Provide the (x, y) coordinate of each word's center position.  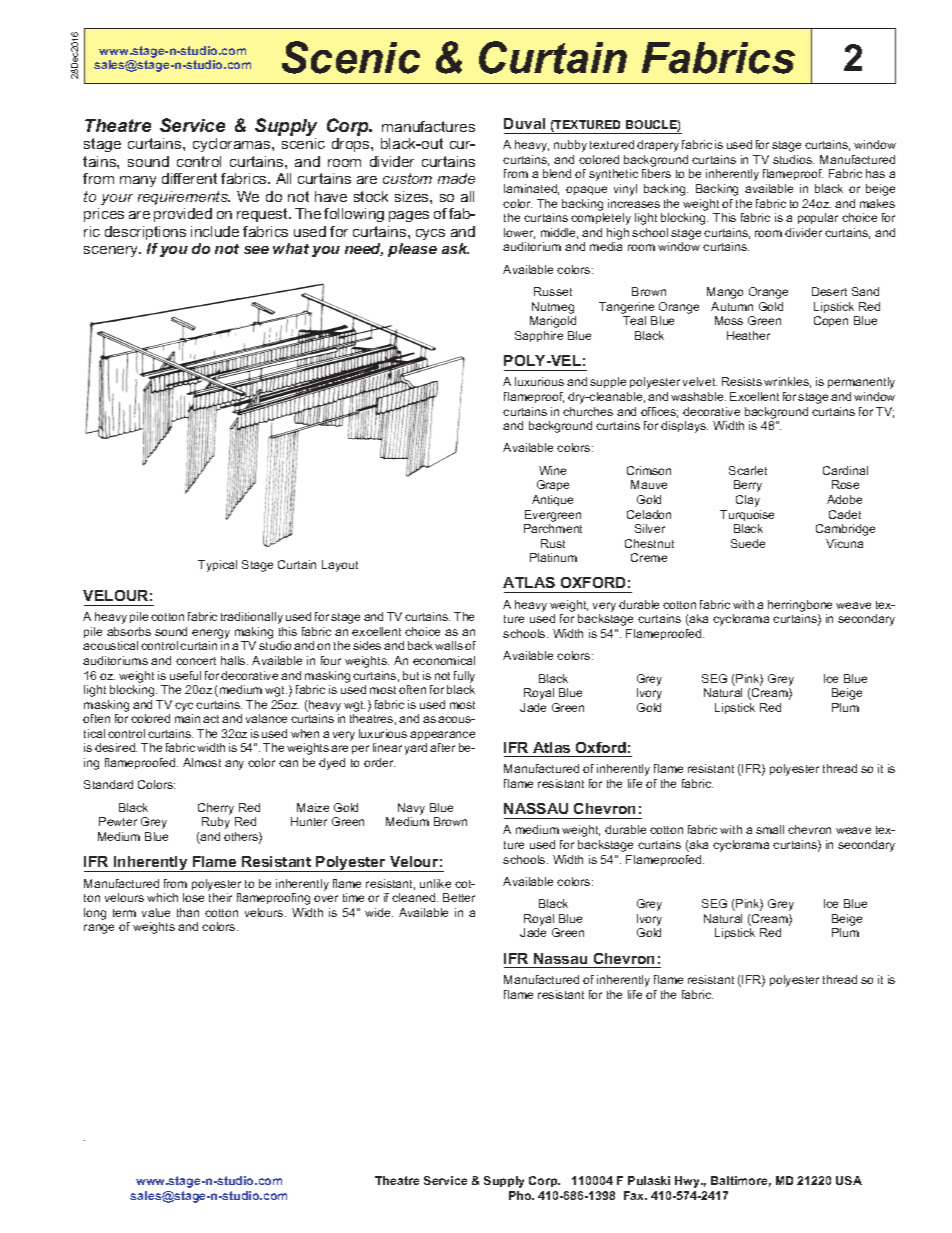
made (456, 178)
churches (588, 411)
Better (459, 897)
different (189, 178)
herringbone (800, 607)
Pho (521, 1195)
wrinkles (787, 382)
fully (464, 677)
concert (196, 661)
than (188, 912)
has (875, 173)
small (770, 829)
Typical (217, 566)
